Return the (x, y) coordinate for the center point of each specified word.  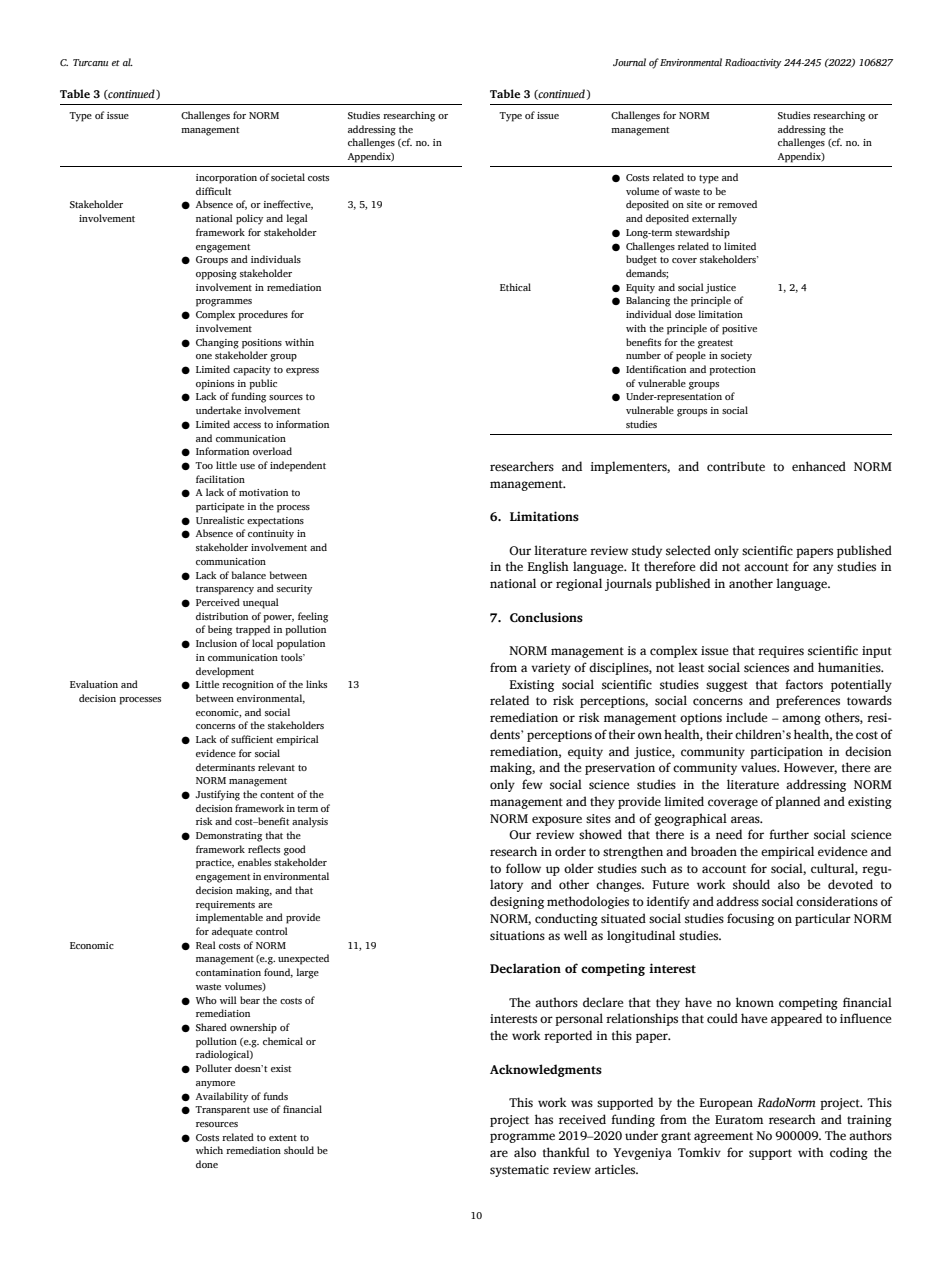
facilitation (220, 479)
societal (288, 177)
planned (797, 802)
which (209, 1150)
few (532, 784)
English (548, 567)
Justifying (217, 795)
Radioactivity (753, 63)
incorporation (226, 179)
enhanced (819, 466)
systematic (519, 1171)
